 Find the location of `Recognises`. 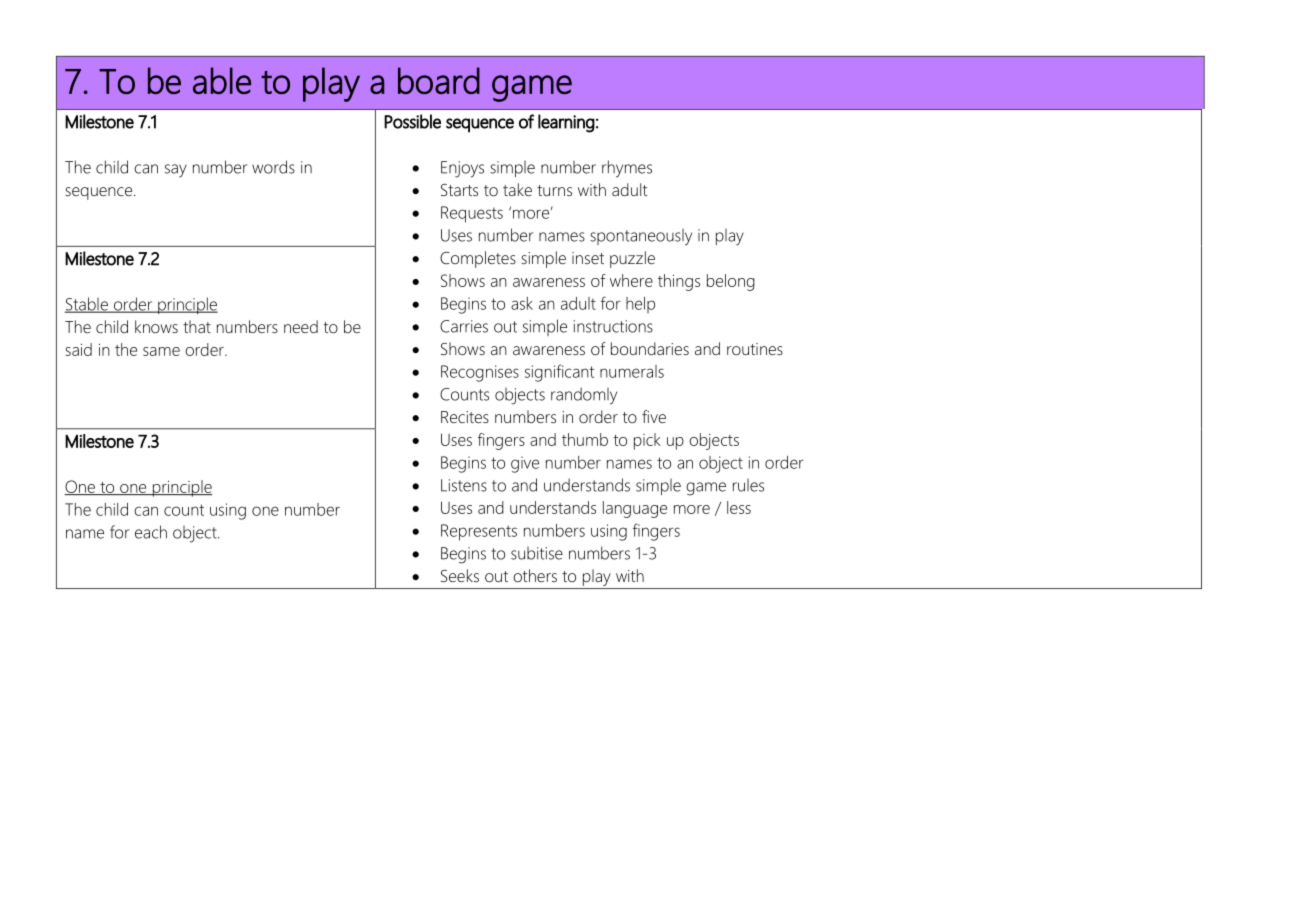

Recognises is located at coordinates (480, 373).
